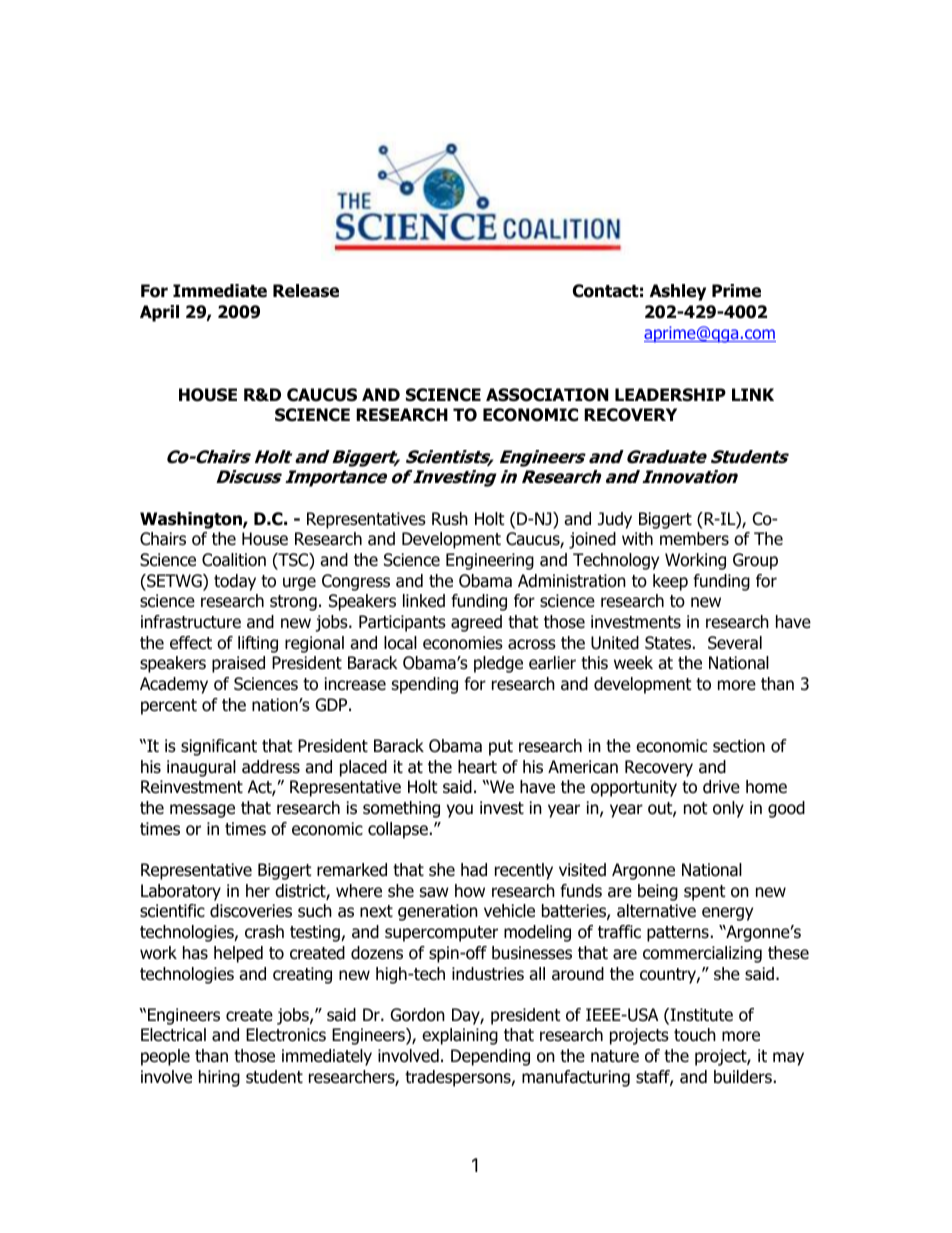  Describe the element at coordinates (219, 1078) in the image. I see `hiring` at that location.
